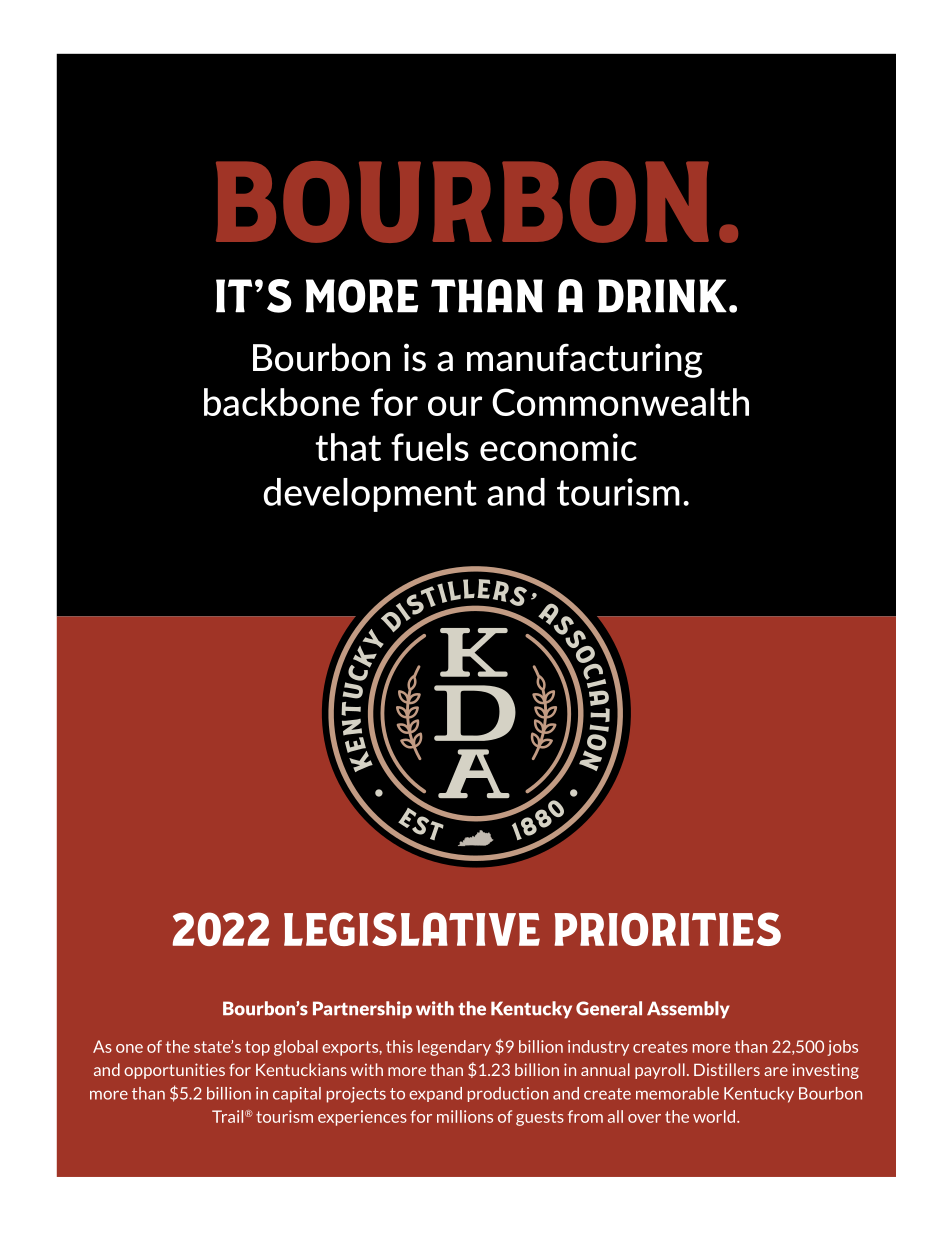  Describe the element at coordinates (585, 360) in the page. I see `manufacturing` at that location.
